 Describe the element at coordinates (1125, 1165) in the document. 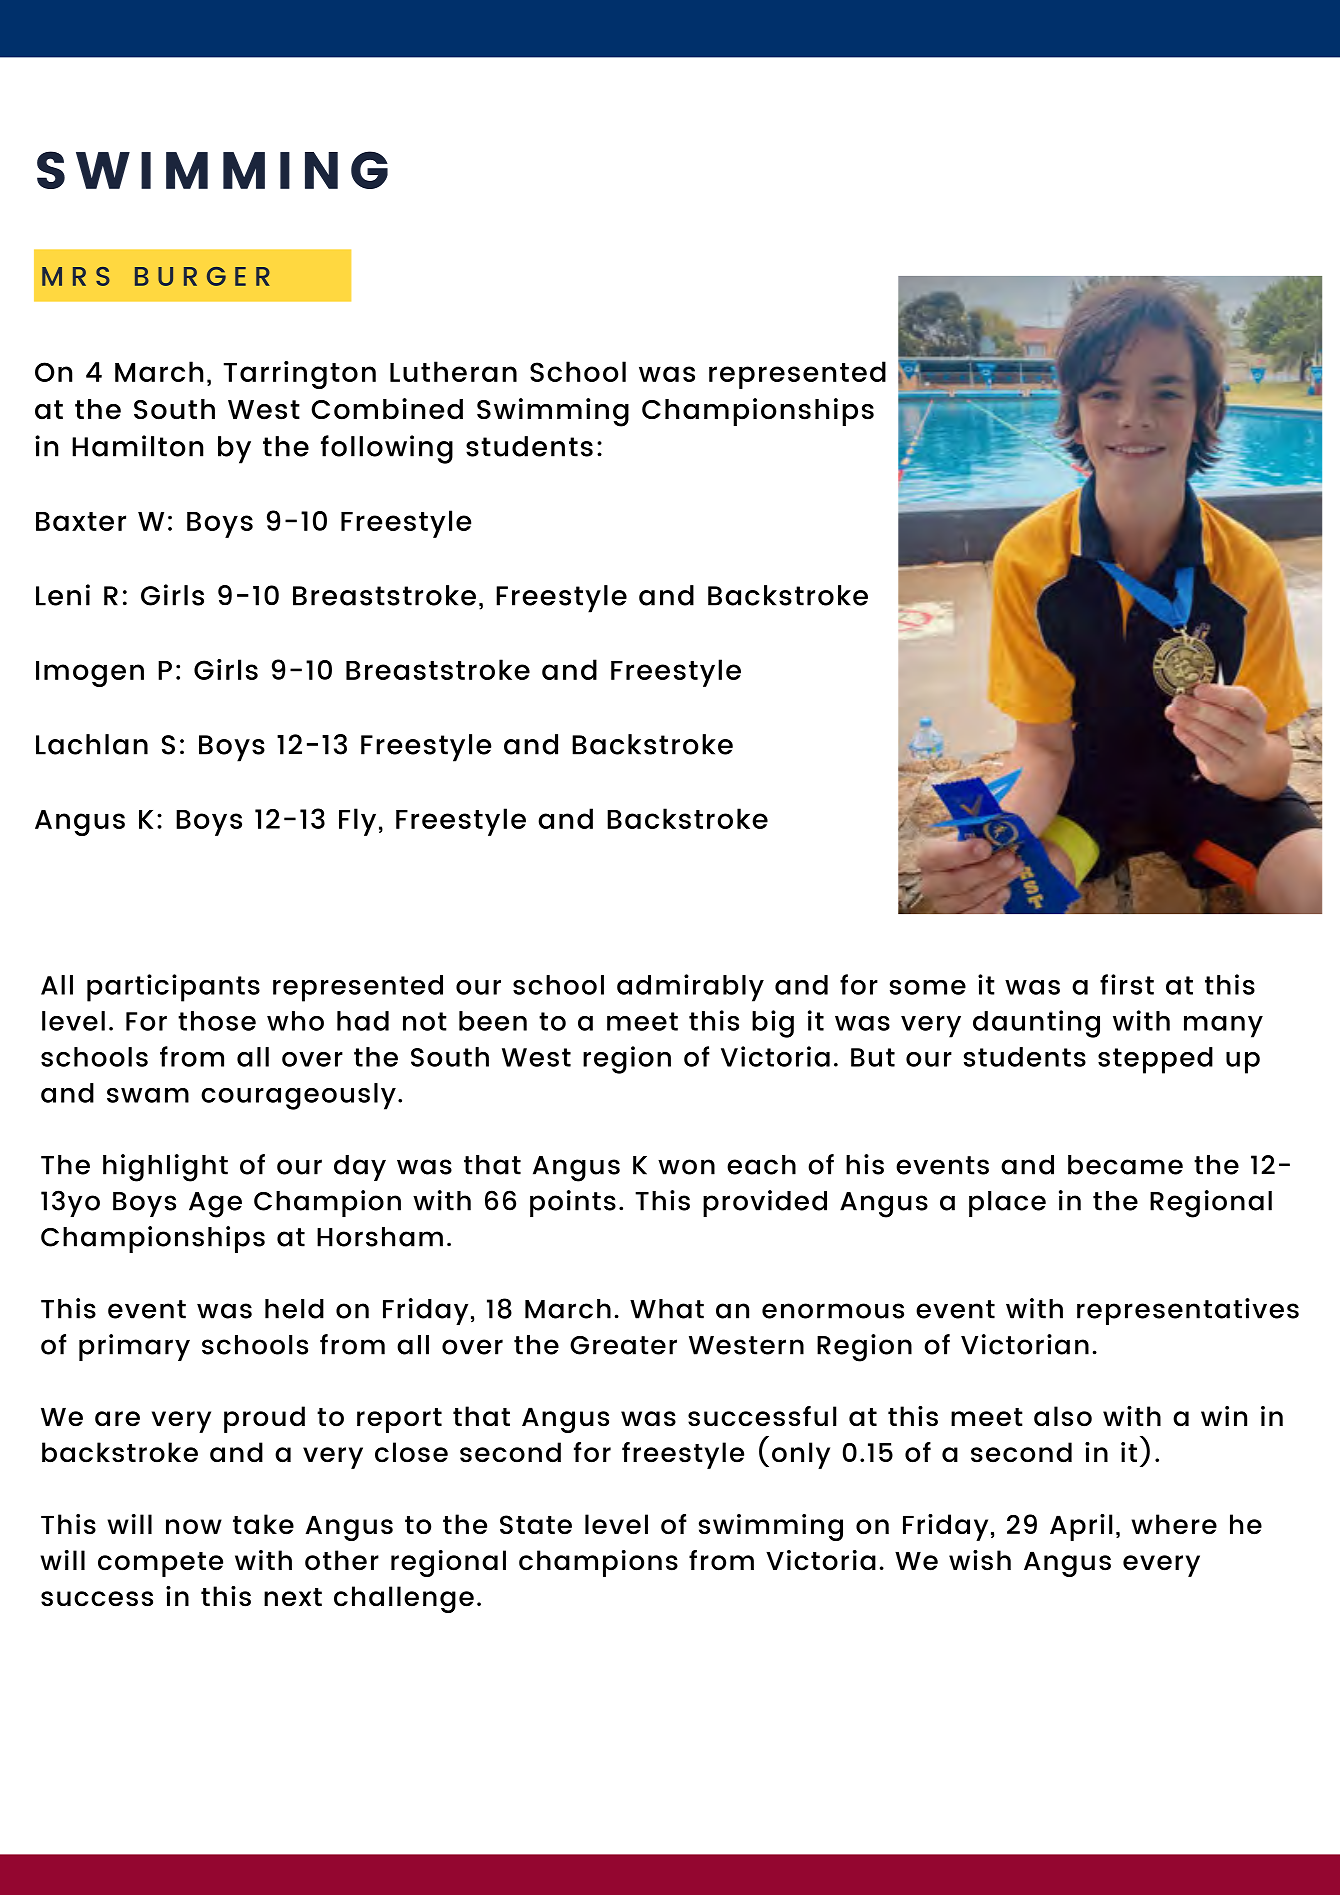

I see `became` at that location.
